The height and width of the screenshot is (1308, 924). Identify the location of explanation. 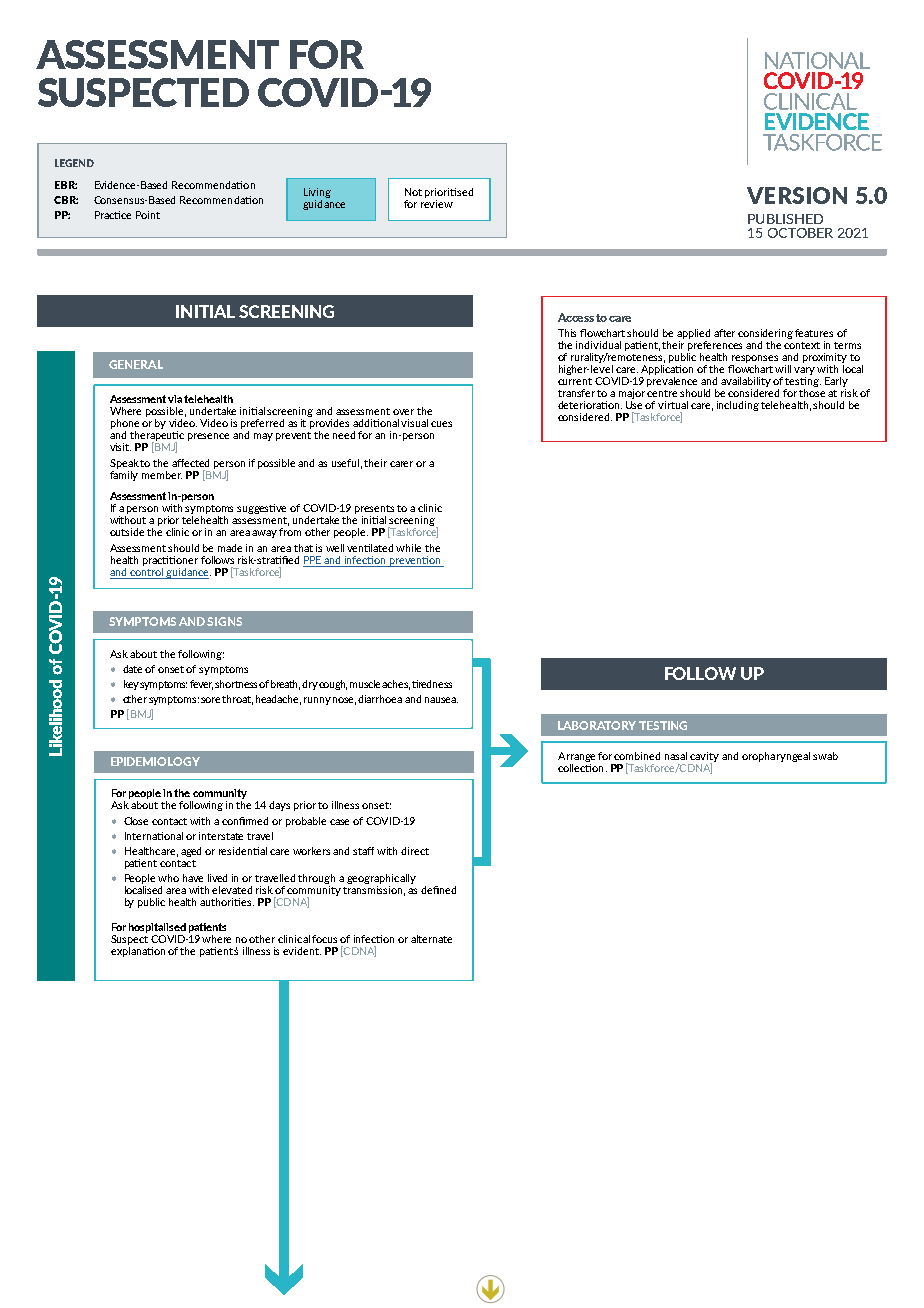
(138, 950).
